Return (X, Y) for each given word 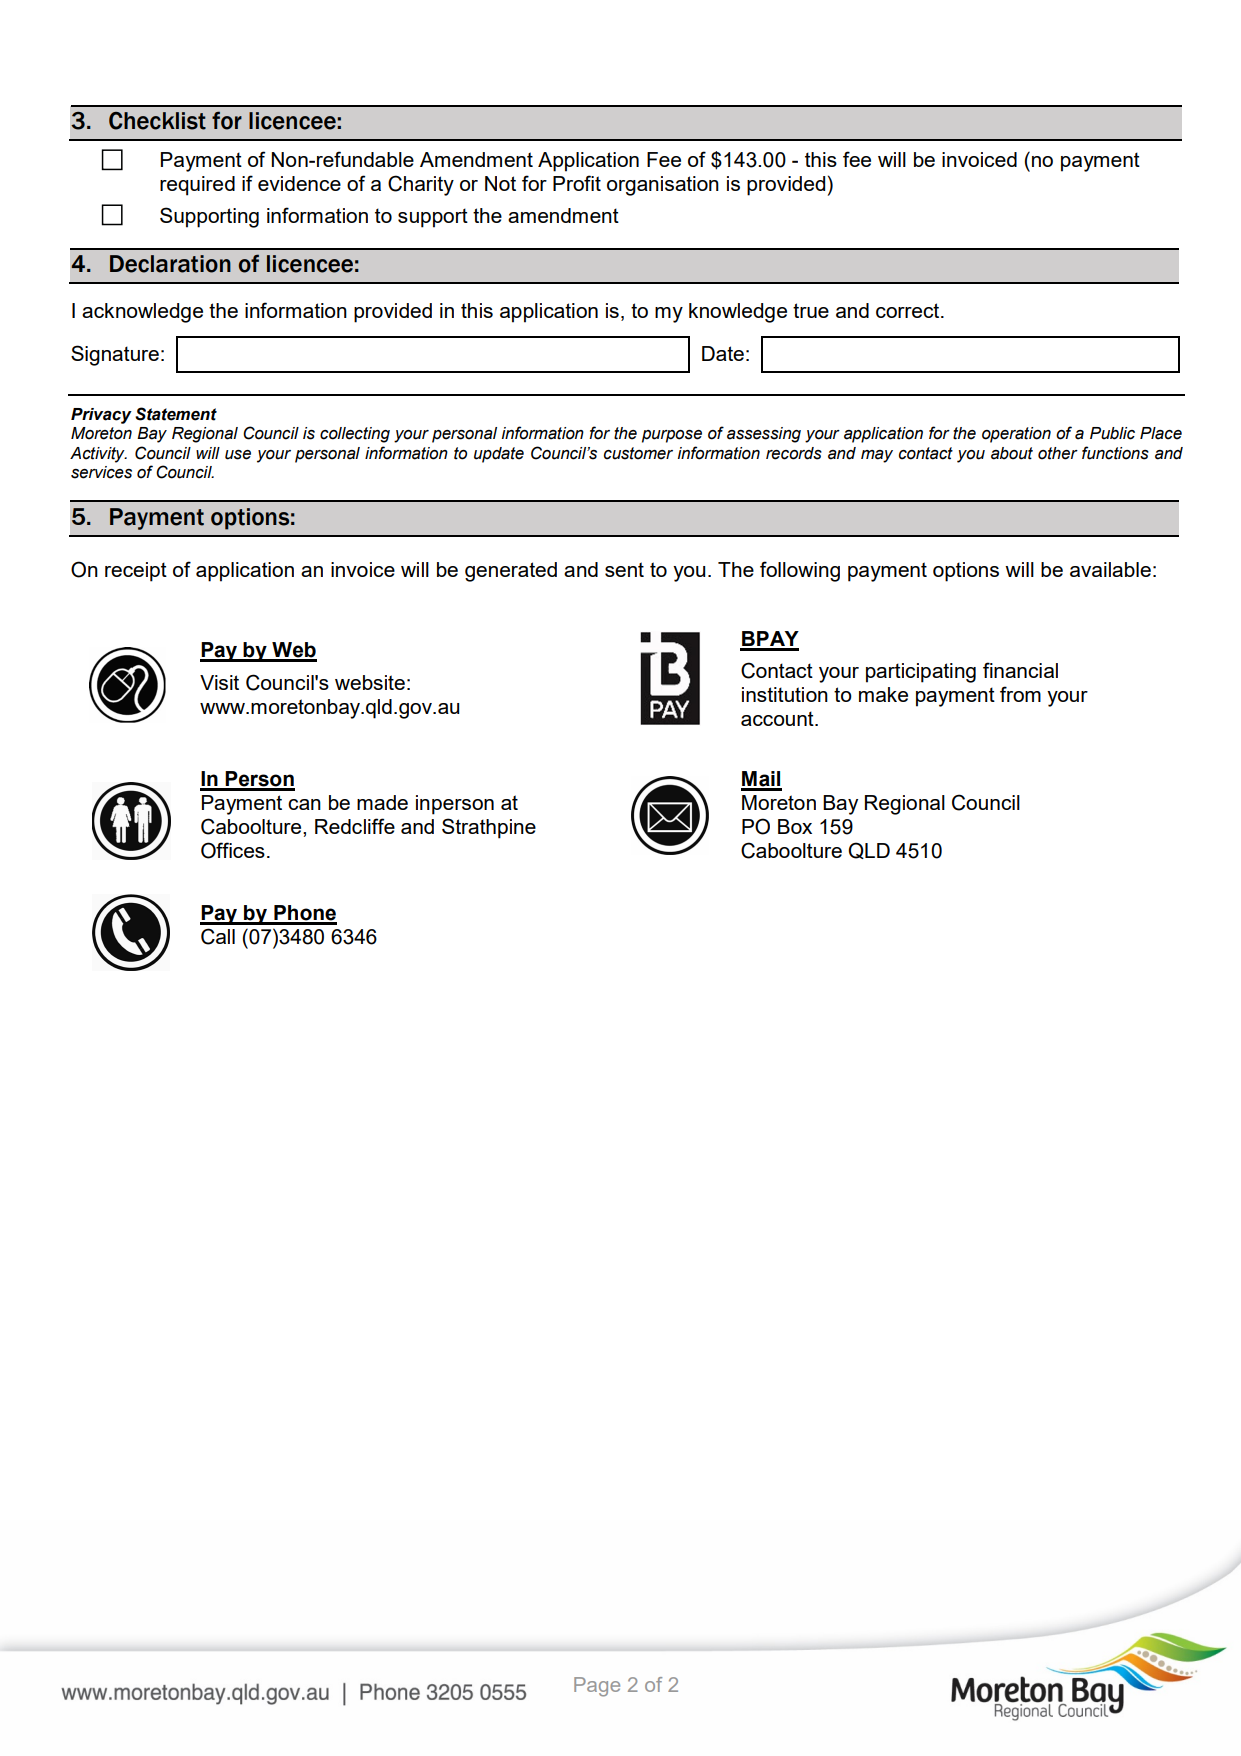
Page (597, 1687)
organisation (663, 186)
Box (795, 826)
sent (624, 569)
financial (1020, 670)
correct (909, 310)
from (1020, 694)
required (197, 186)
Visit (219, 682)
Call (218, 936)
